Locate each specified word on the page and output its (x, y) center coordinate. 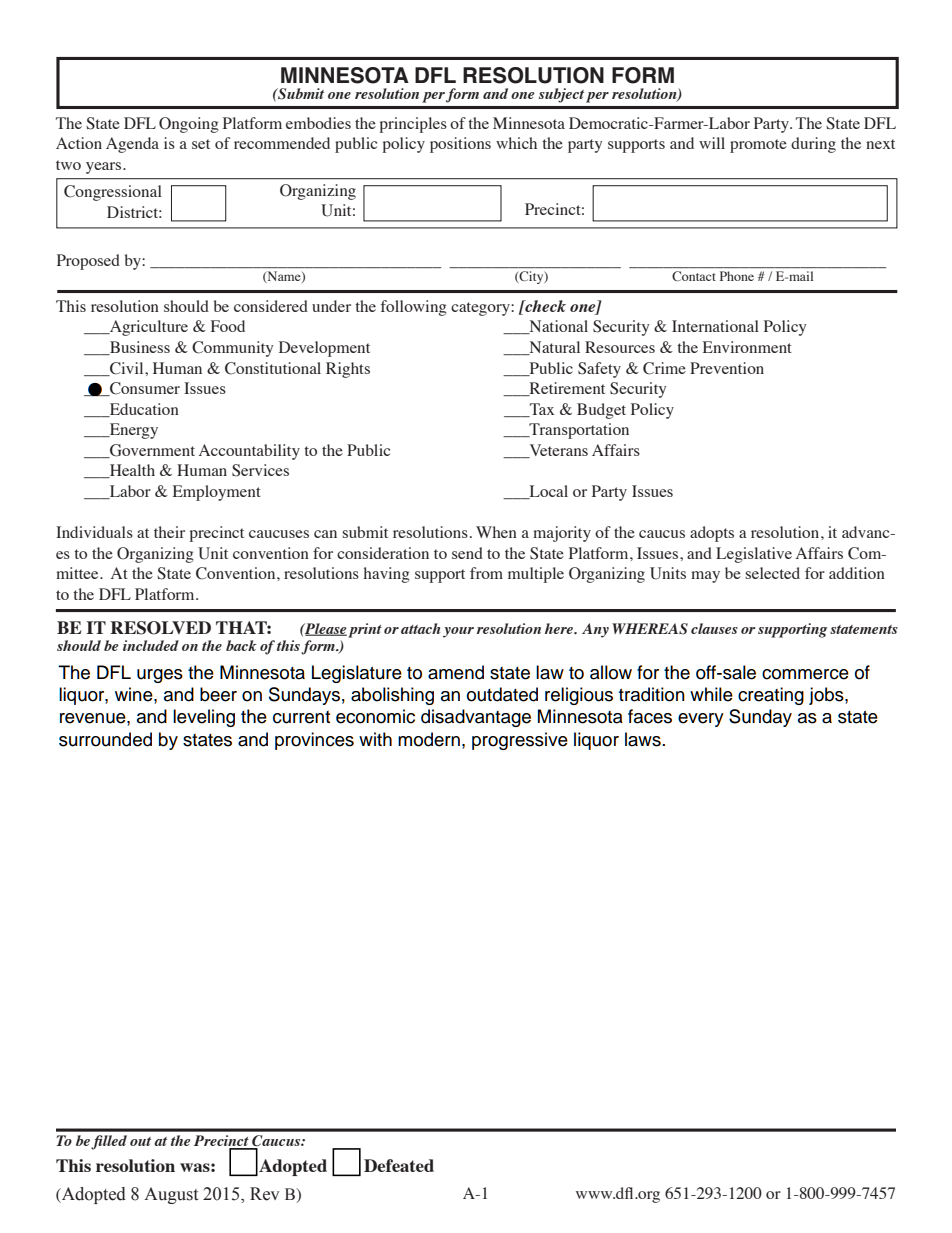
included (151, 645)
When (496, 532)
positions (460, 145)
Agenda (132, 145)
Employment (217, 493)
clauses (714, 628)
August (171, 1195)
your (458, 632)
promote (758, 146)
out (140, 1141)
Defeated (399, 1165)
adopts (712, 534)
